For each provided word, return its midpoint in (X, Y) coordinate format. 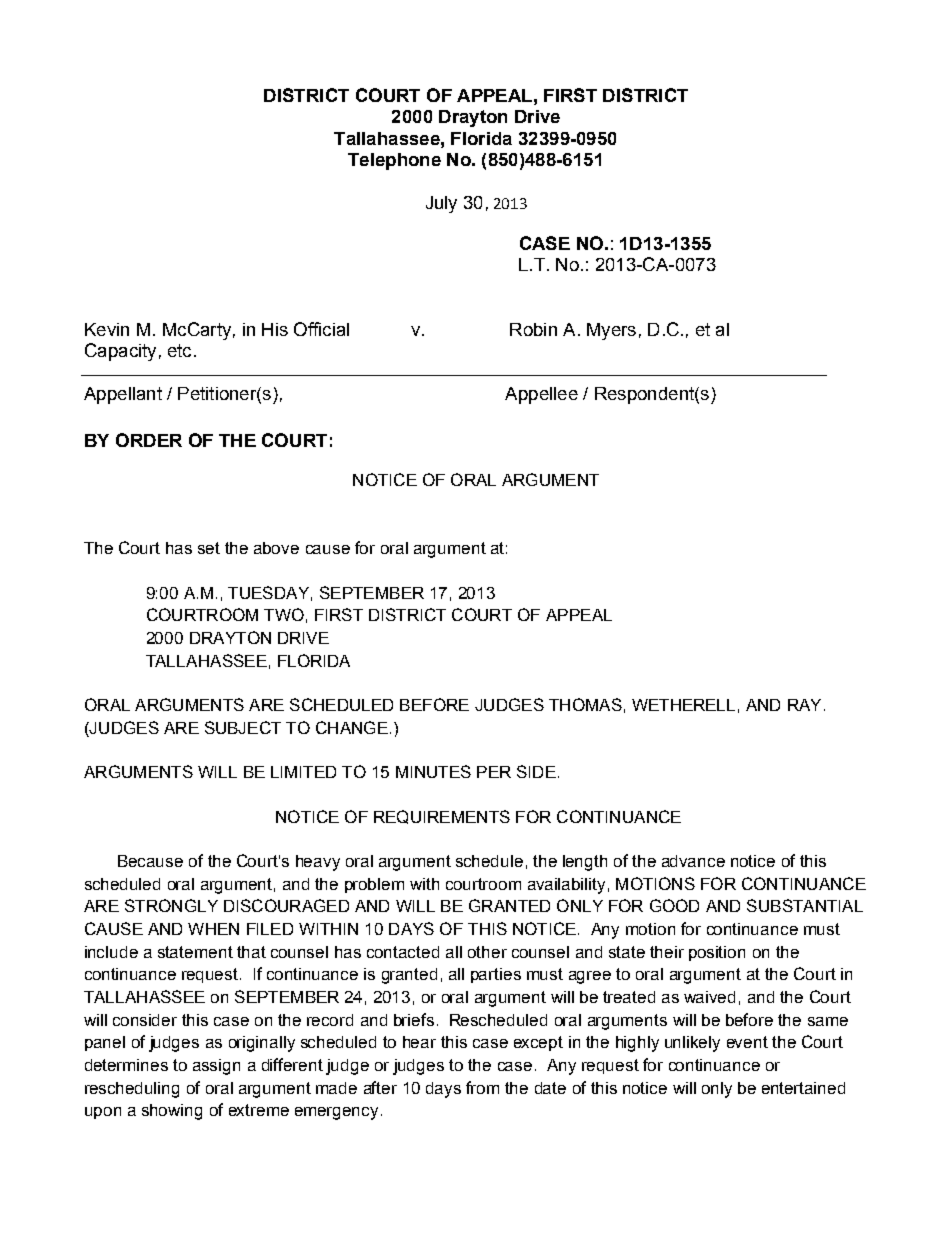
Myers (611, 331)
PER (494, 772)
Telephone (394, 161)
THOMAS (585, 704)
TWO (284, 614)
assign (216, 1067)
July (441, 204)
